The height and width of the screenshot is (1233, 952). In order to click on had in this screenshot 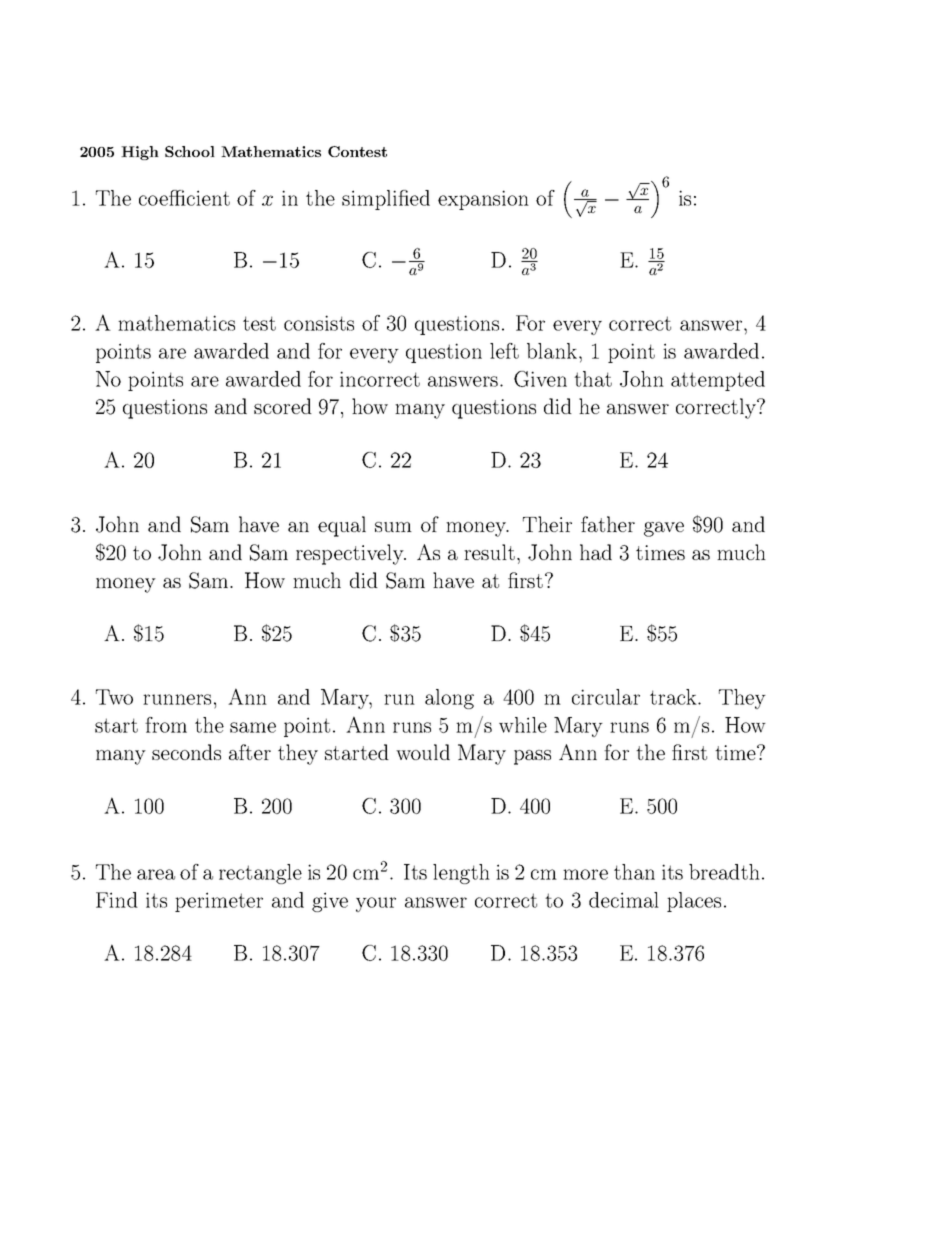, I will do `click(596, 552)`.
